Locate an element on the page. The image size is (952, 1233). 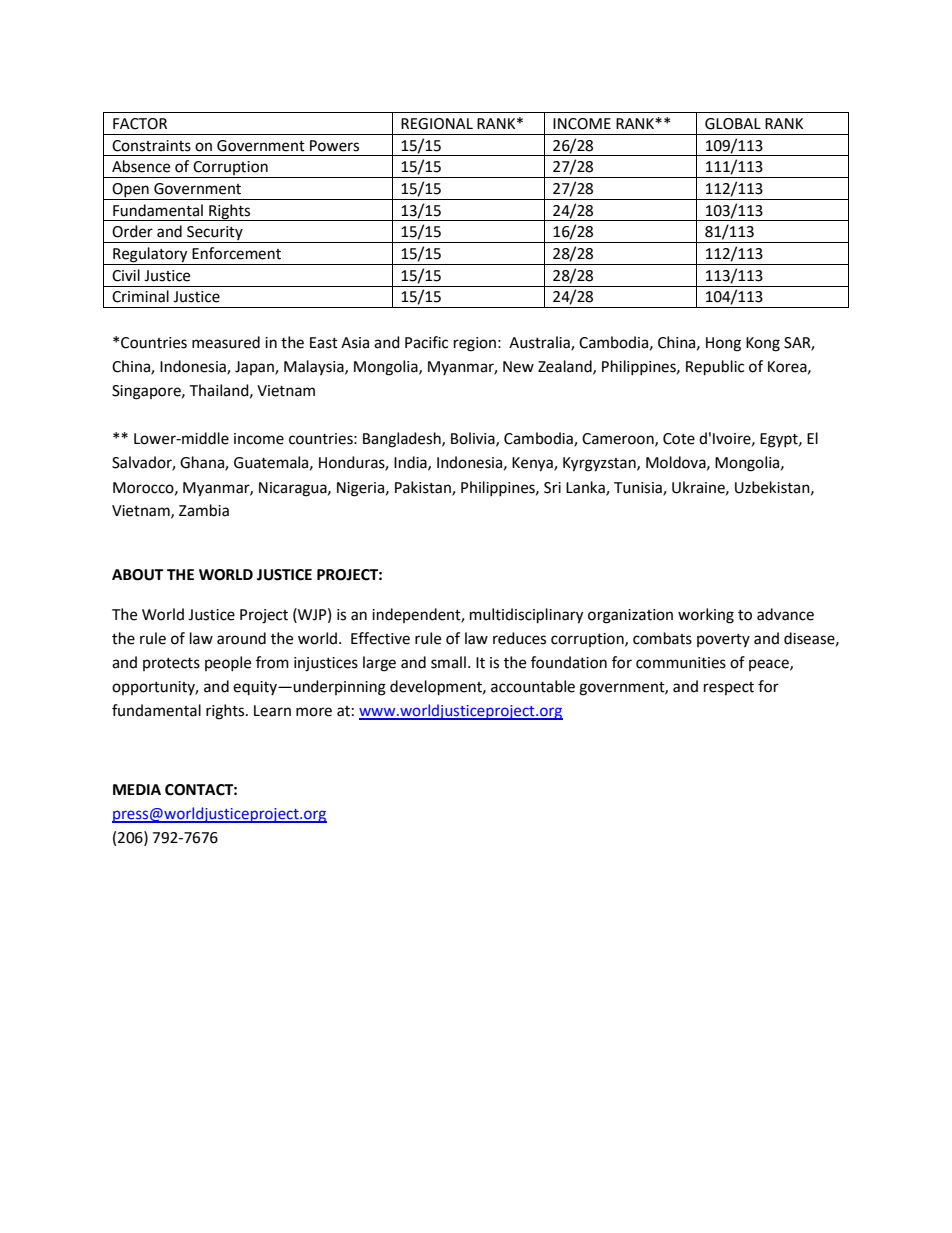
Powers is located at coordinates (334, 146).
